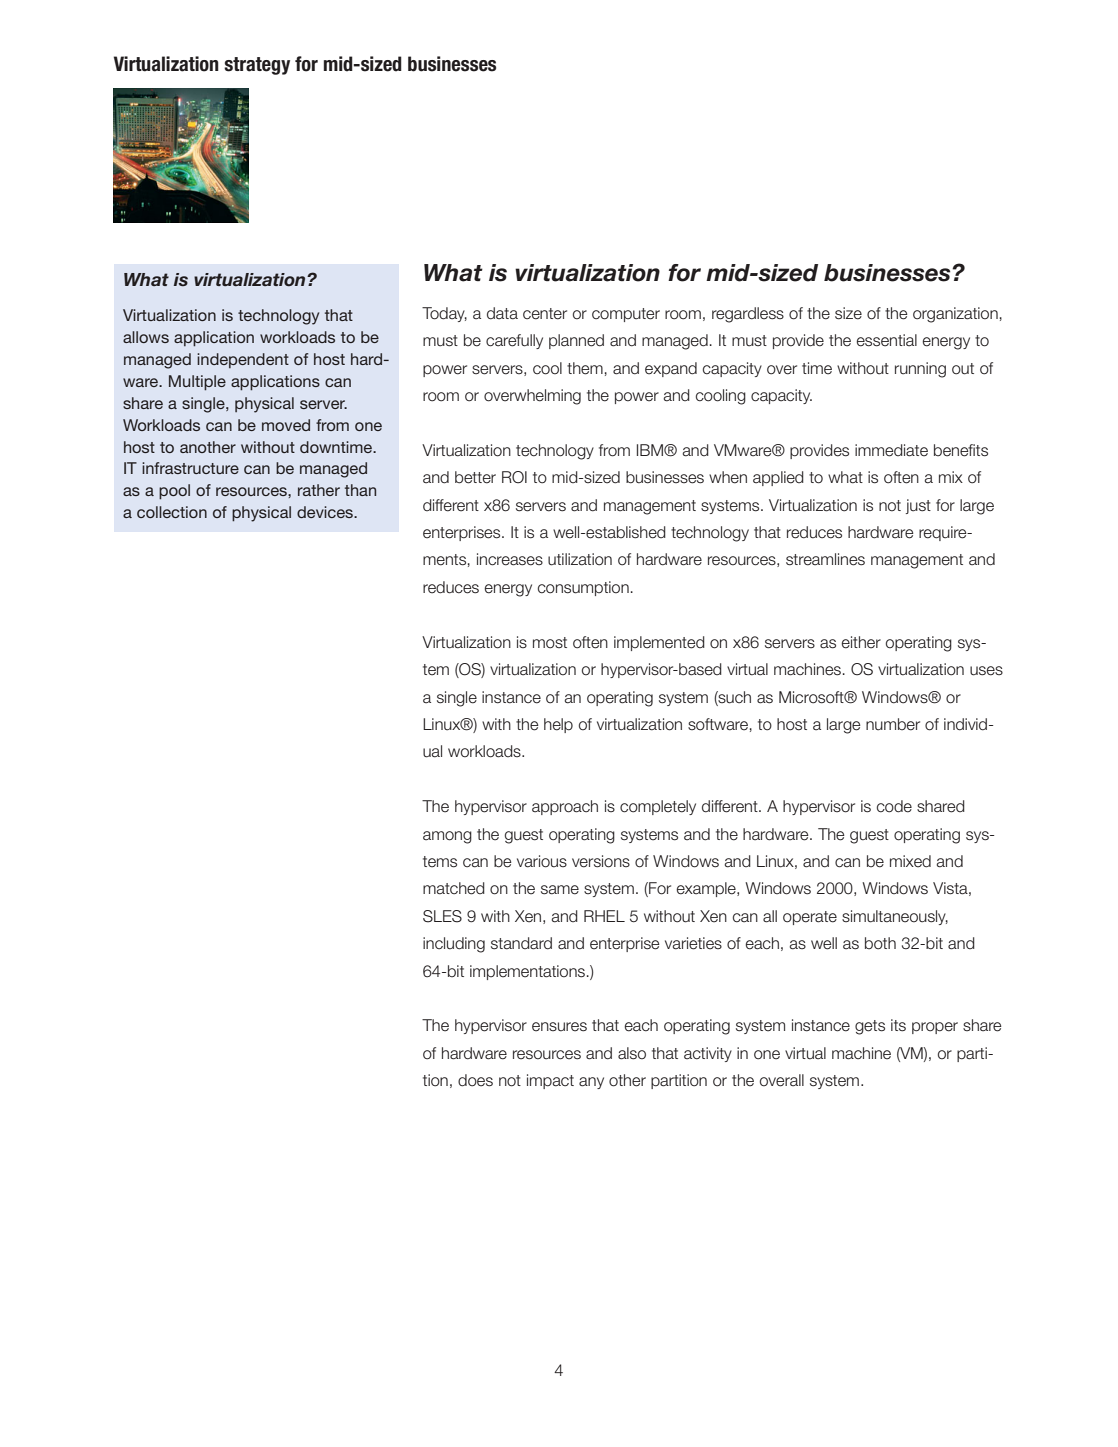 This document has width=1118, height=1447. I want to click on strategy, so click(257, 66).
